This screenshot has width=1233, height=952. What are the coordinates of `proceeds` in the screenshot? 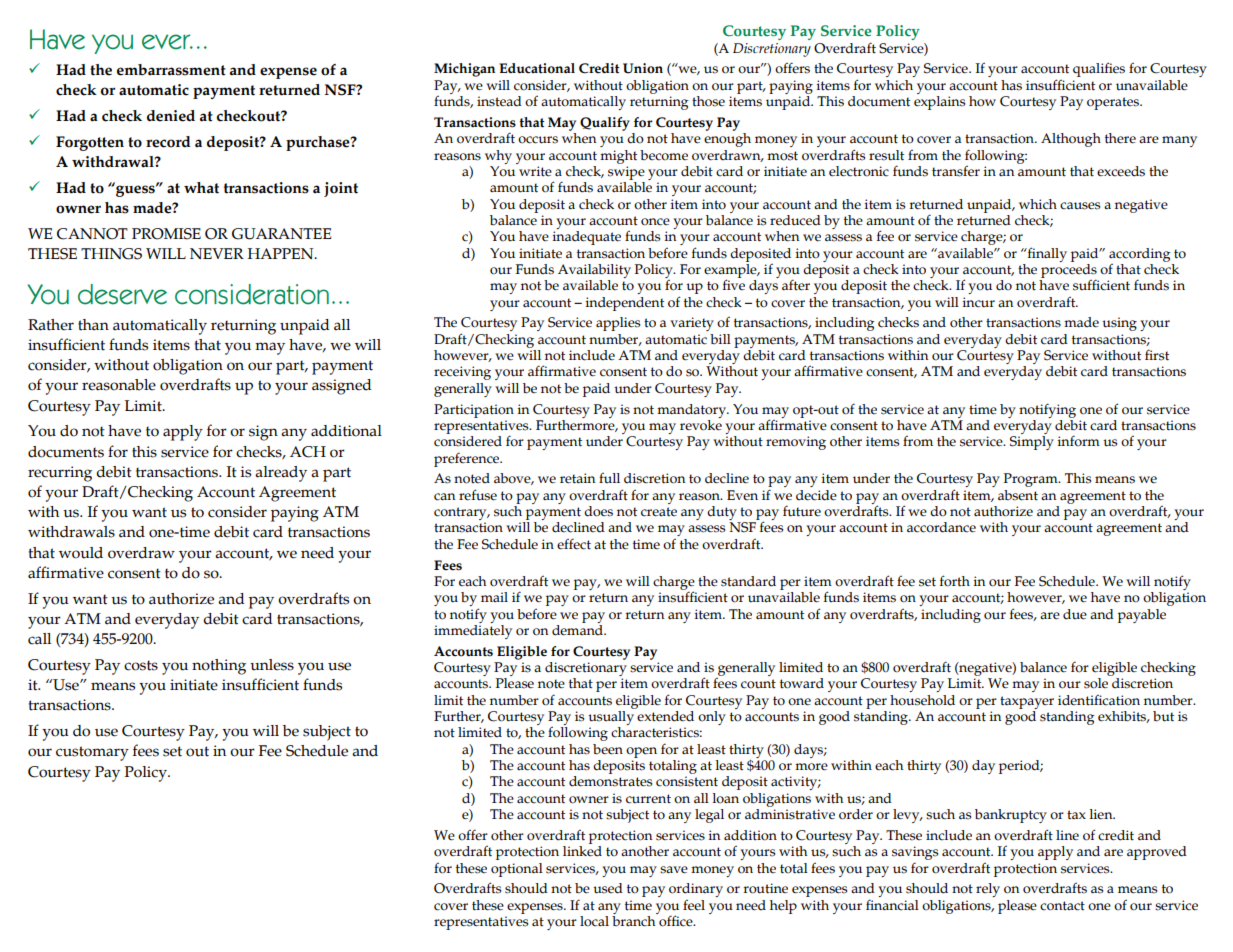 It's located at (1069, 270).
